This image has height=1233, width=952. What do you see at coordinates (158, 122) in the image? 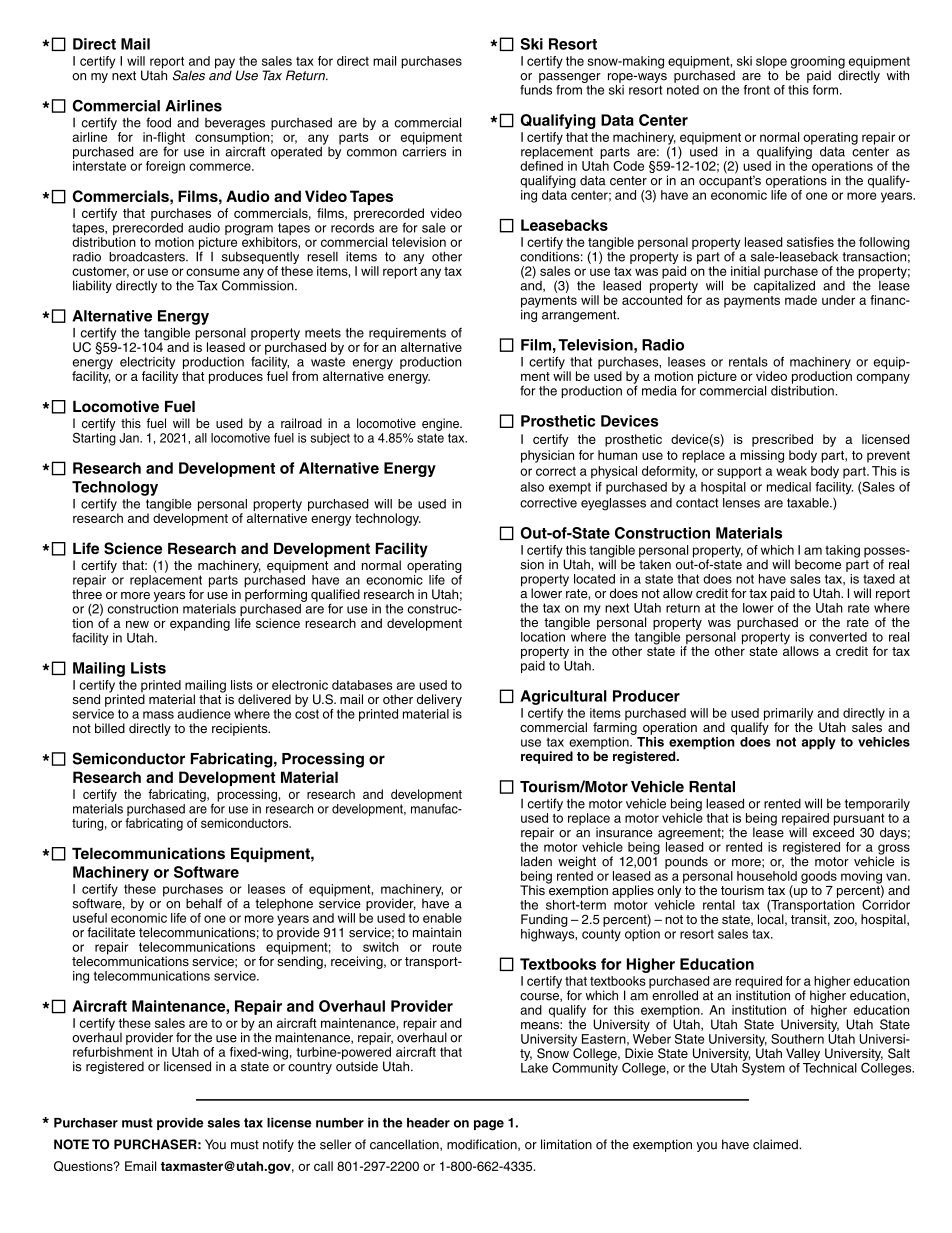
I see `food` at bounding box center [158, 122].
